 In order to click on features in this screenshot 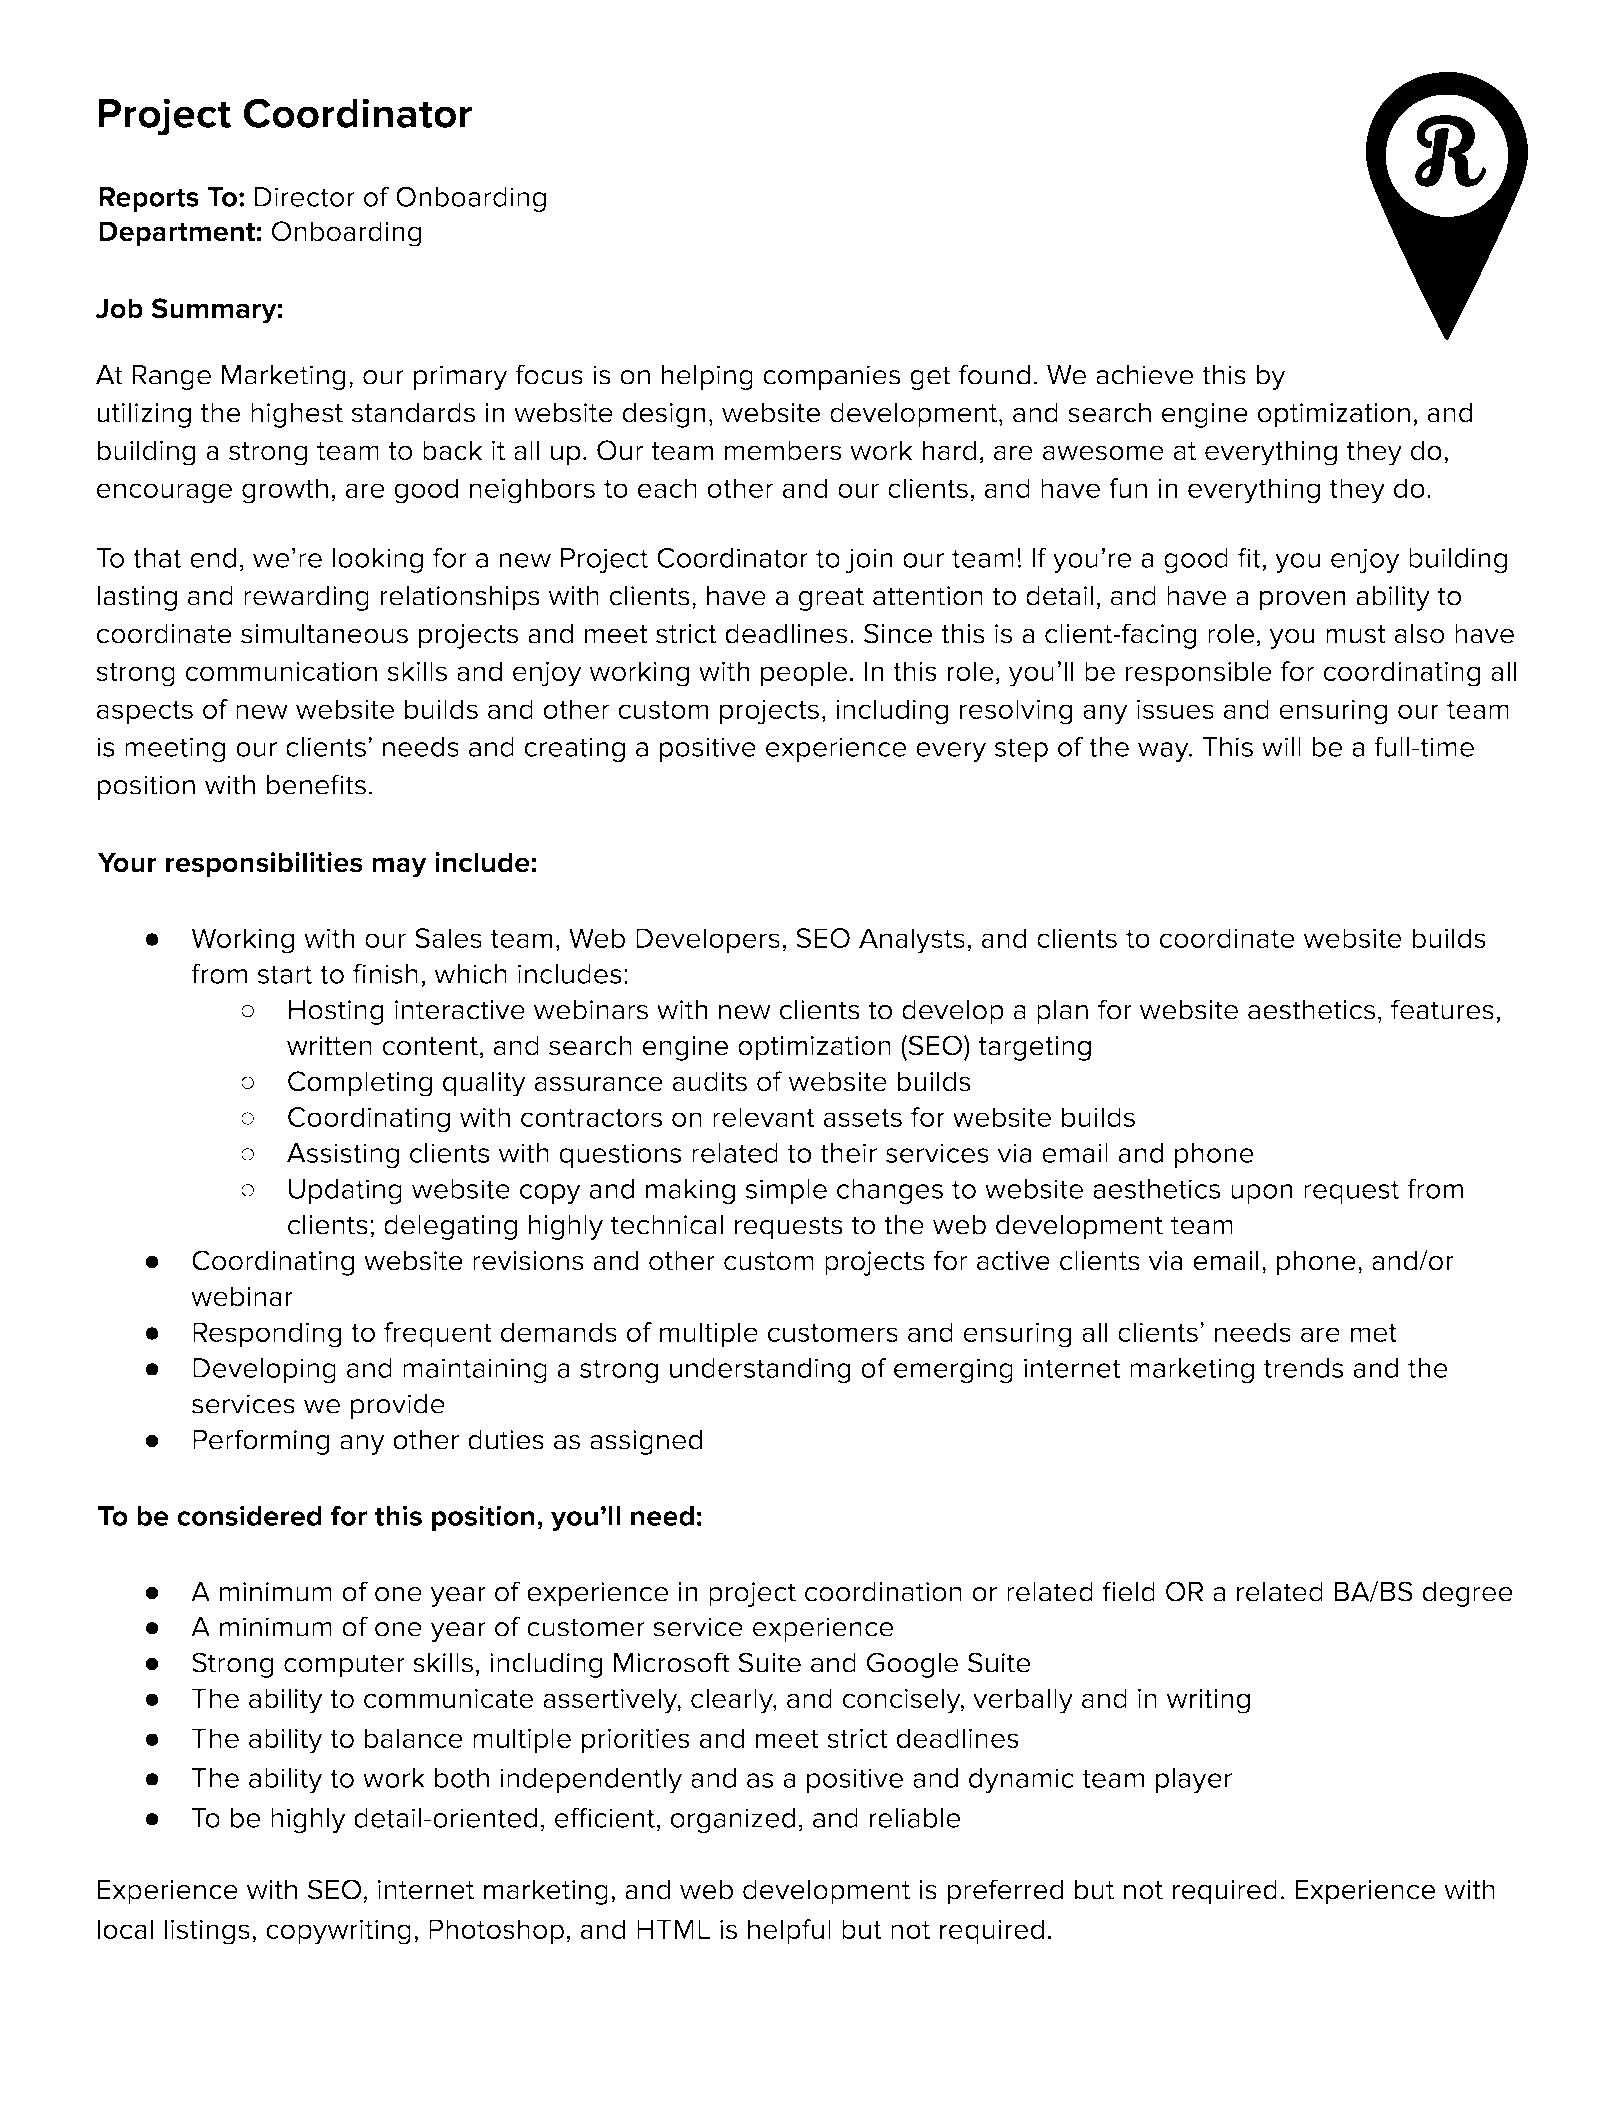, I will do `click(1442, 1009)`.
